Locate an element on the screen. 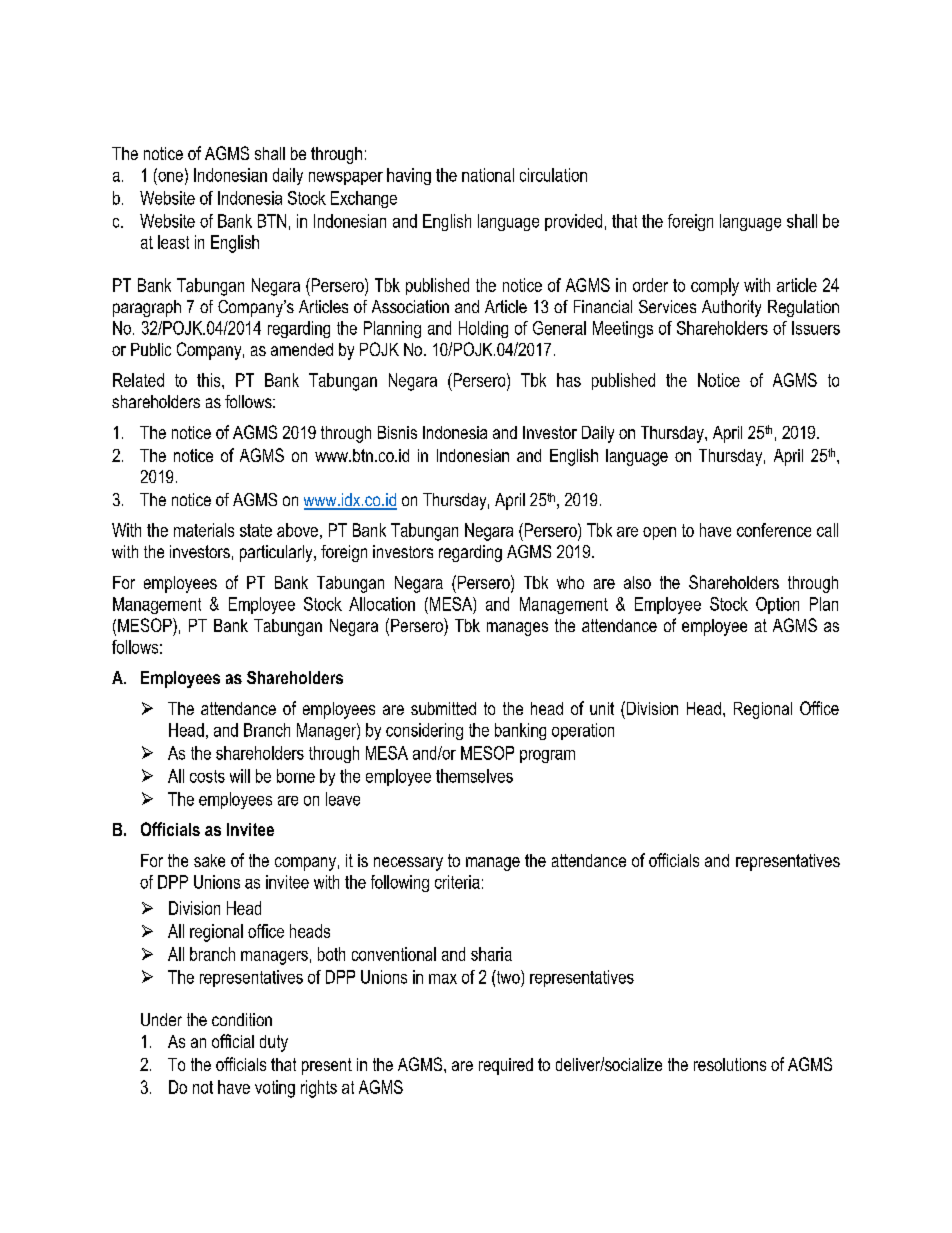 This screenshot has height=1233, width=952. who is located at coordinates (570, 582).
